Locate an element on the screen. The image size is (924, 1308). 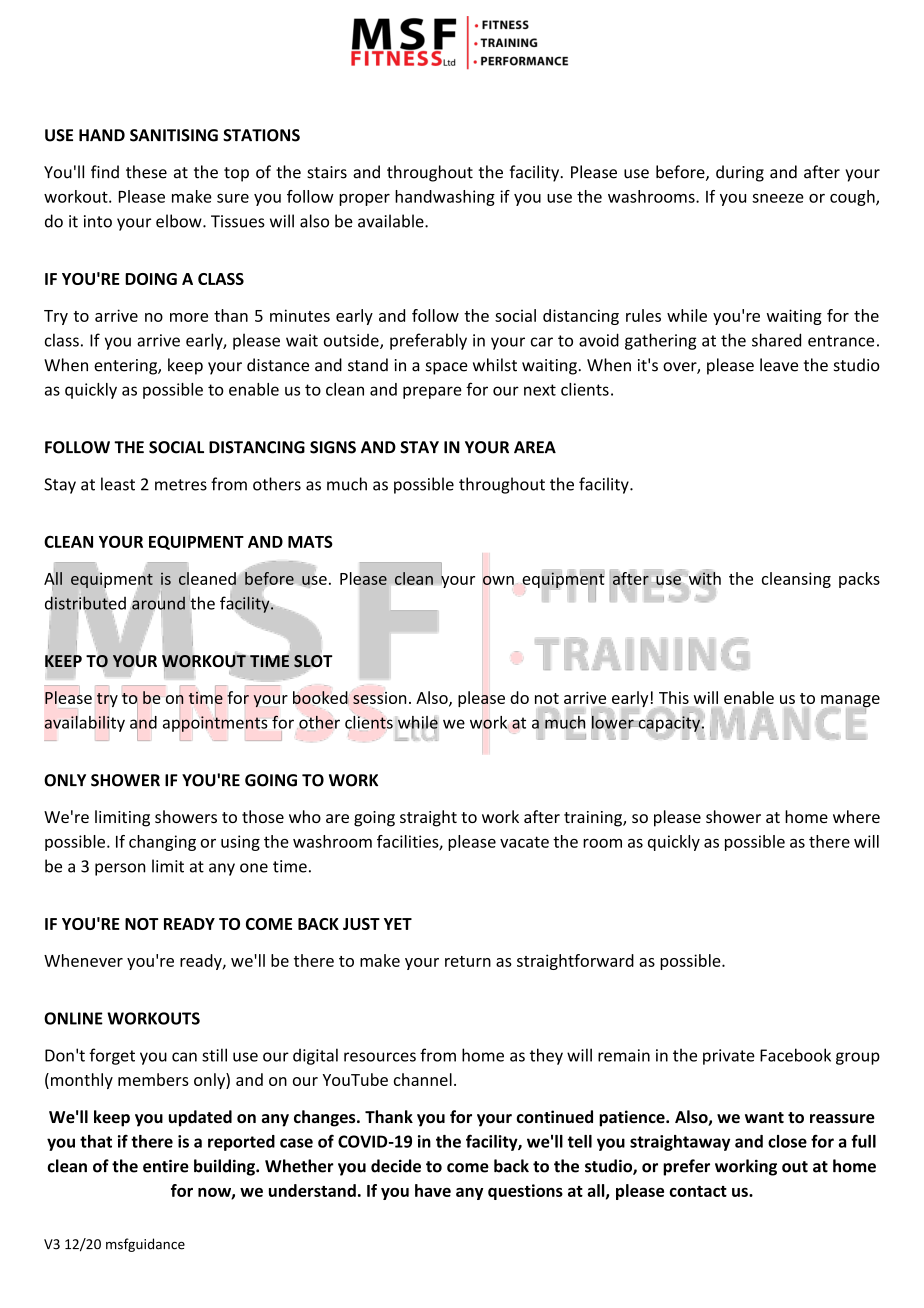
available is located at coordinates (392, 221).
